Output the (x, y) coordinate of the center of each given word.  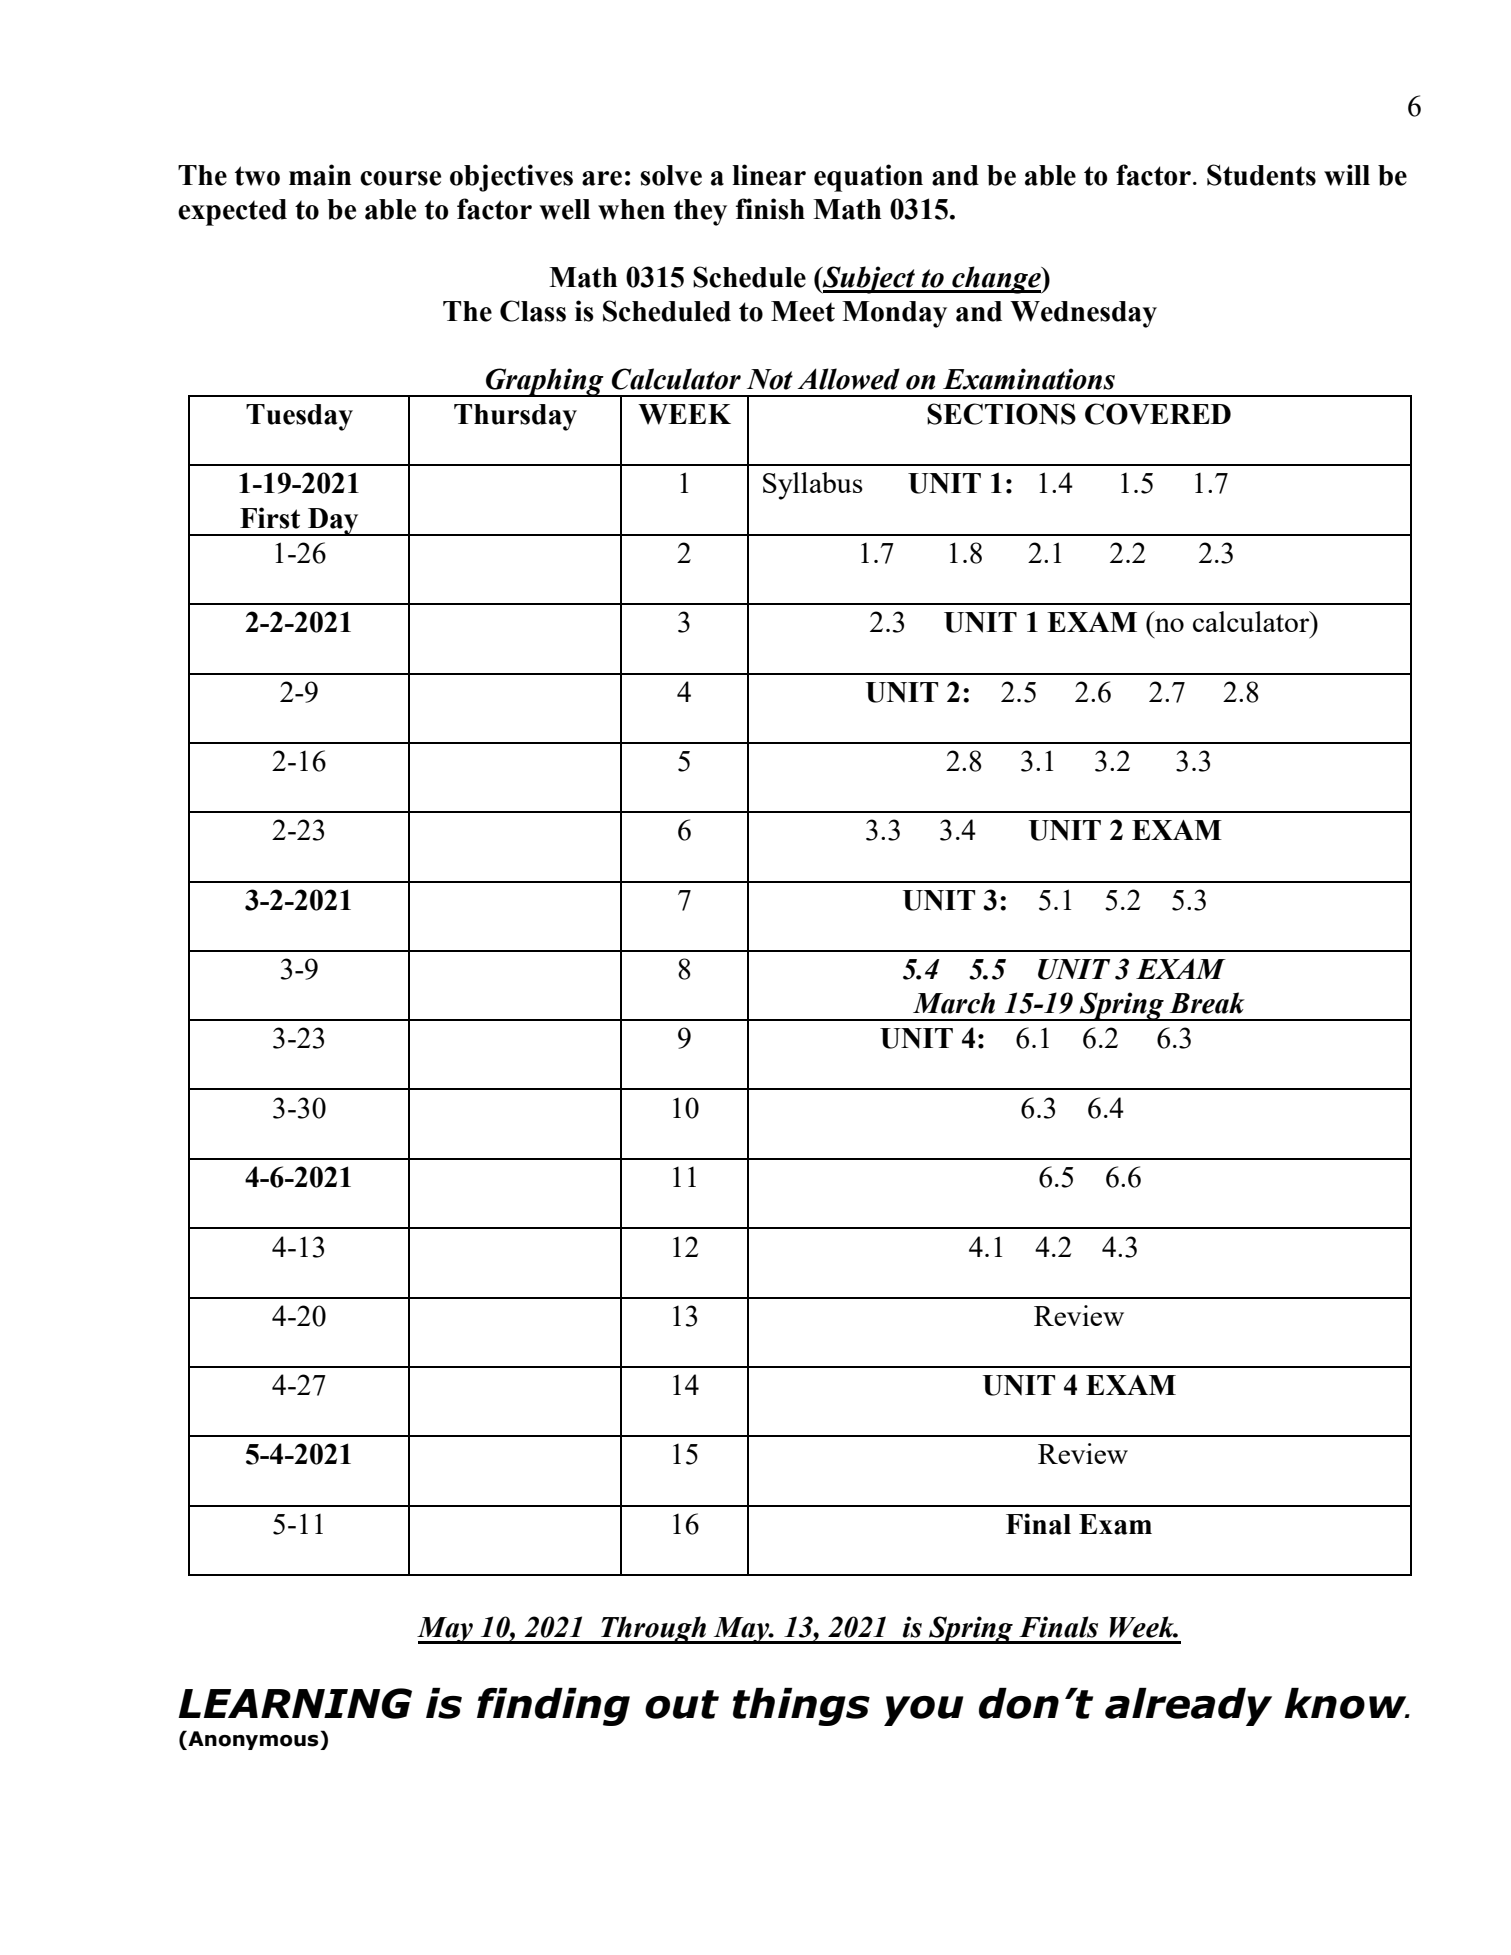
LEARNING (295, 1703)
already (1188, 1707)
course (400, 178)
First (270, 518)
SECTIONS (1001, 414)
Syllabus (813, 486)
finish (770, 209)
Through (654, 1630)
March (954, 1003)
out (682, 1704)
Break (1207, 1003)
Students (1261, 175)
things (801, 1707)
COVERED (1158, 414)
